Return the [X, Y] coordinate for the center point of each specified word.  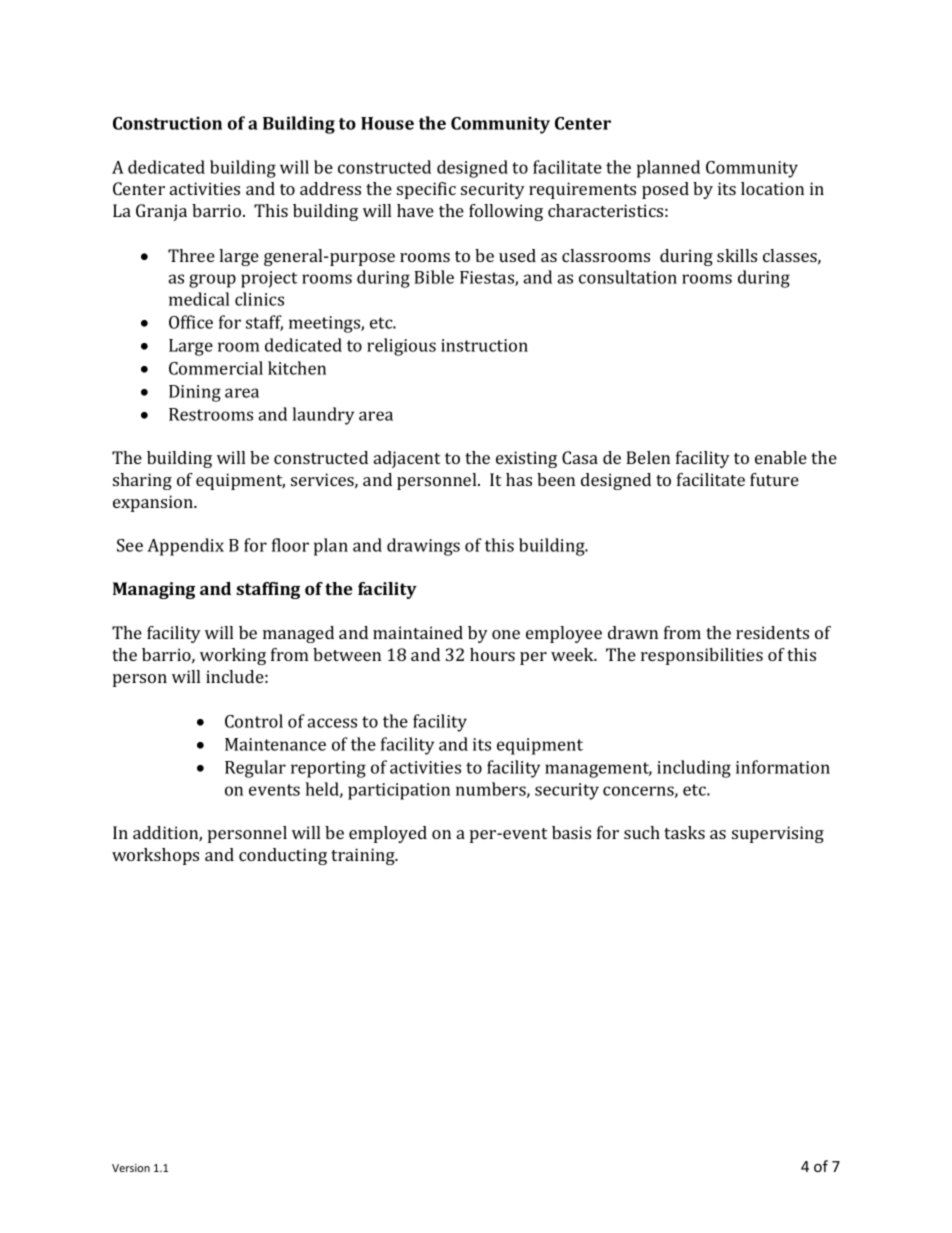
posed [665, 190]
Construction [167, 123]
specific [426, 190]
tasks [684, 832]
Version [131, 1168]
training [364, 856]
